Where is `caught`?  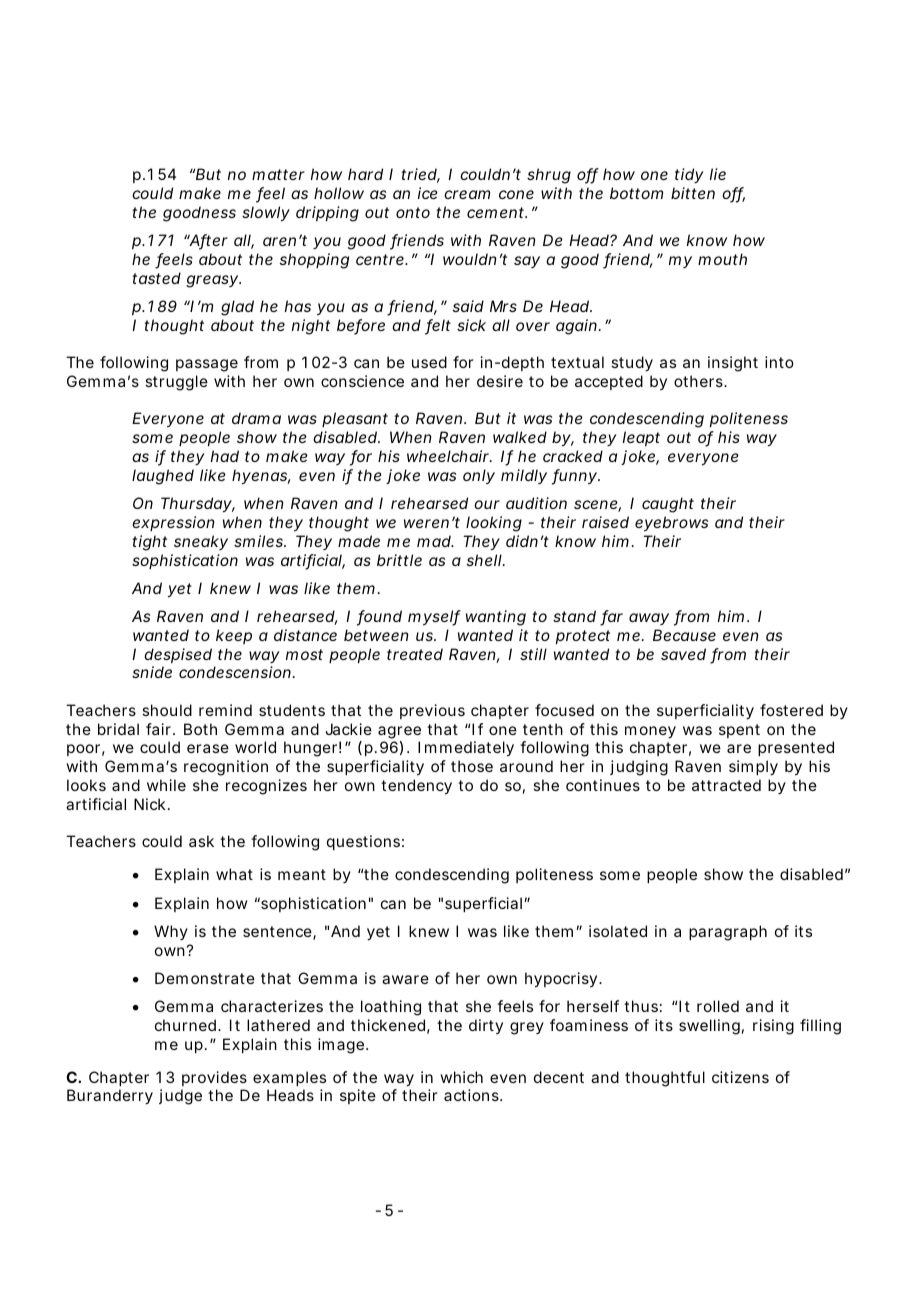
caught is located at coordinates (668, 505).
